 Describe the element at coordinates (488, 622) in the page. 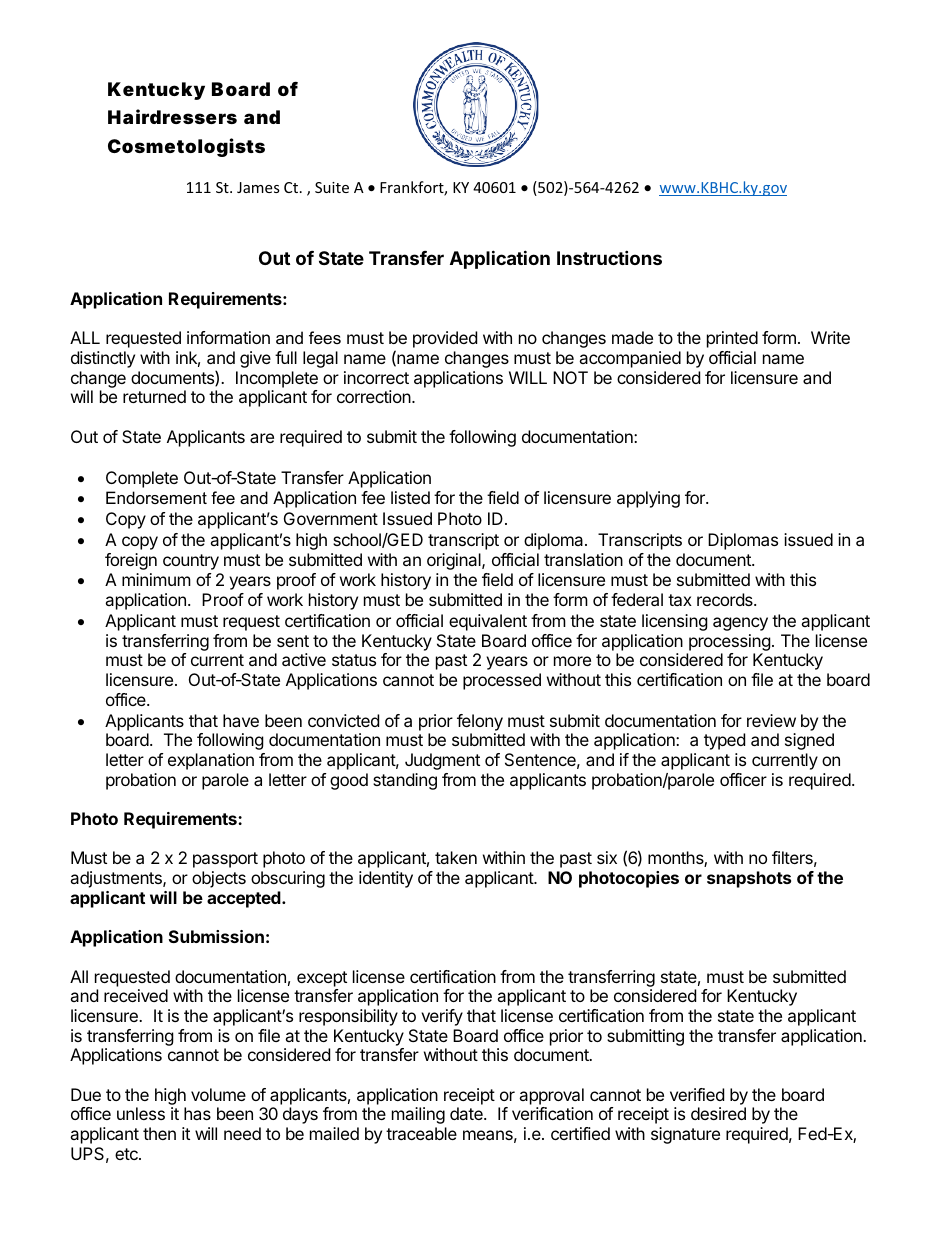

I see `equivalent` at that location.
